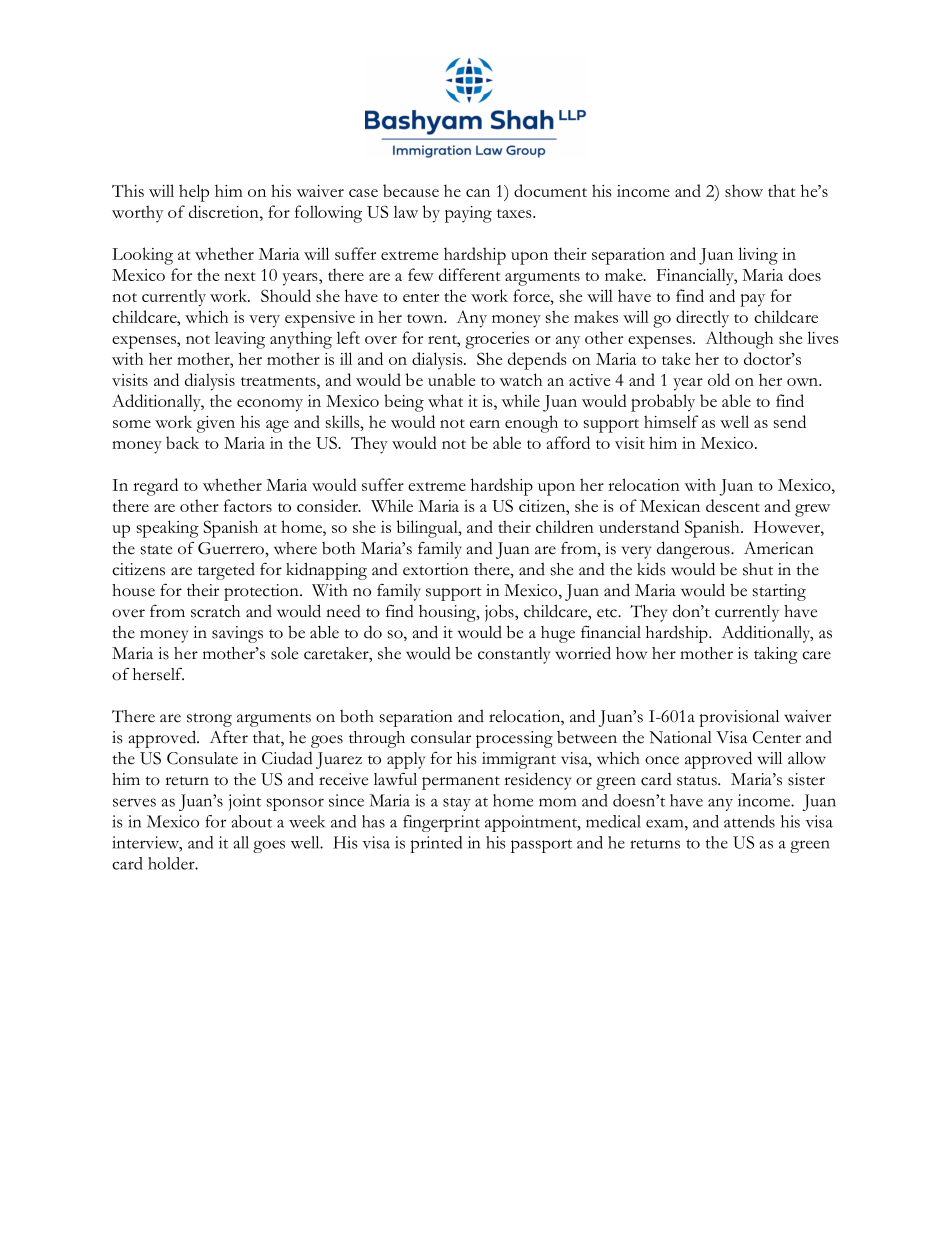  Describe the element at coordinates (248, 505) in the page. I see `factors` at that location.
